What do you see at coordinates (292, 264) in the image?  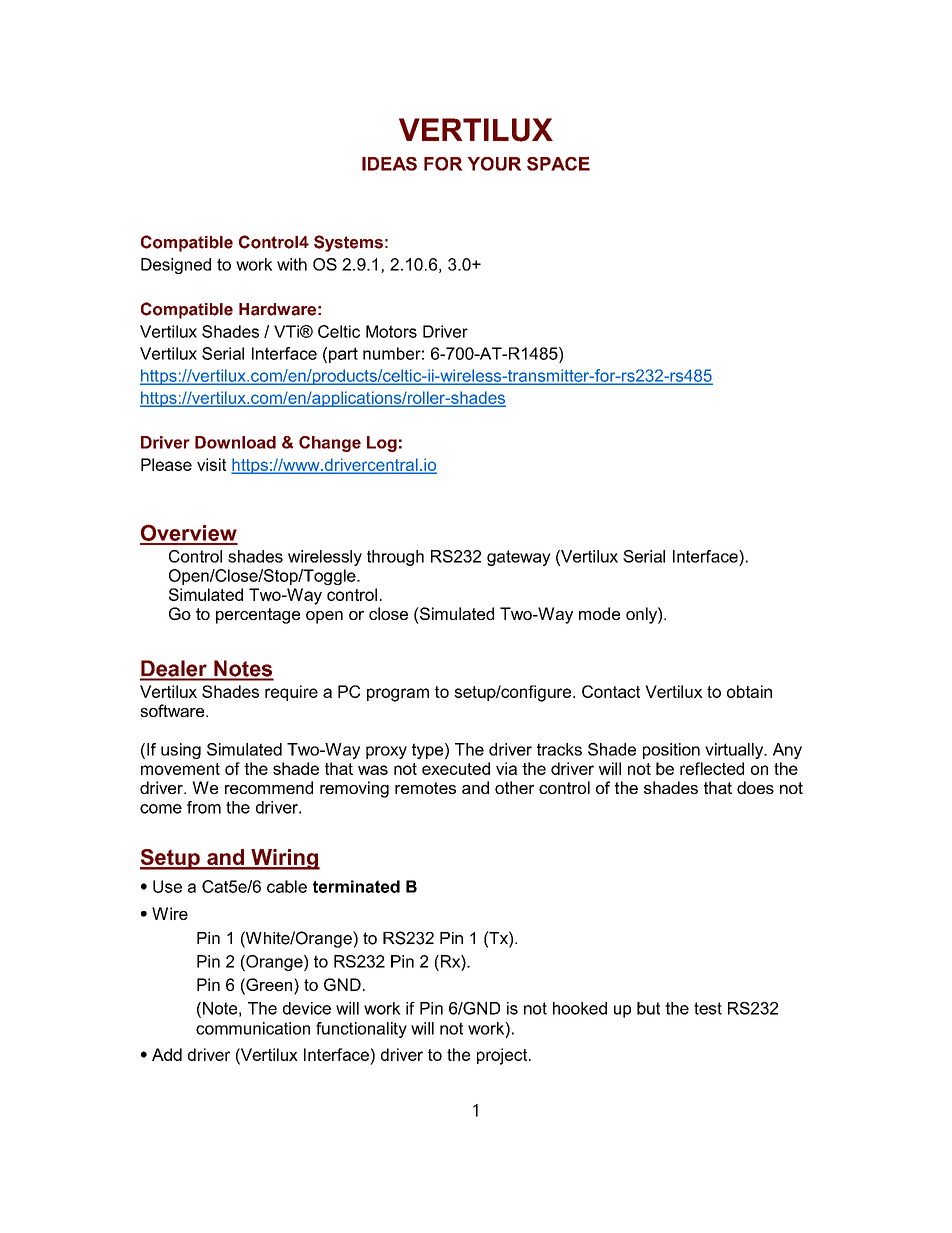 I see `with` at bounding box center [292, 264].
